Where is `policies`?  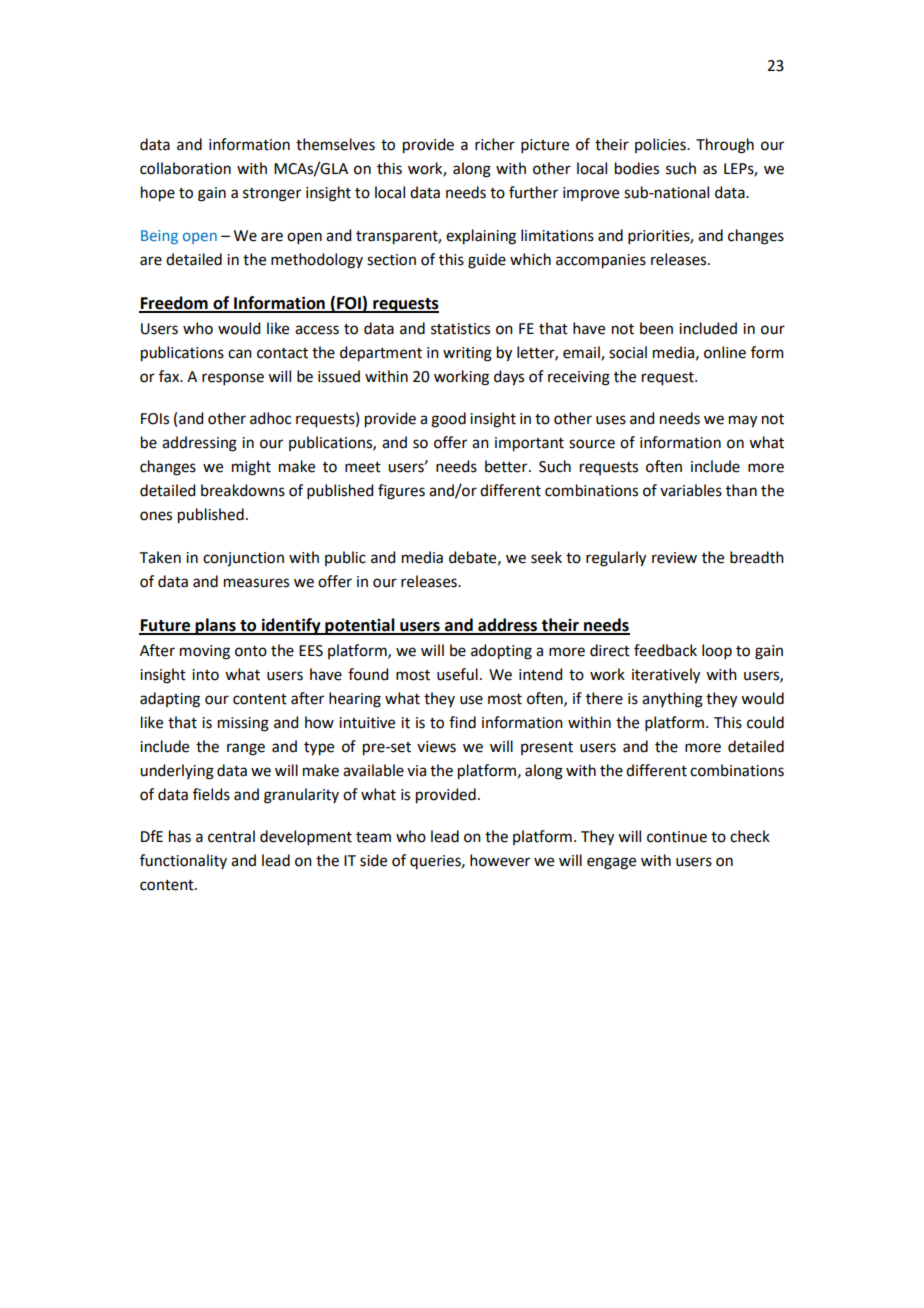
policies is located at coordinates (661, 145).
